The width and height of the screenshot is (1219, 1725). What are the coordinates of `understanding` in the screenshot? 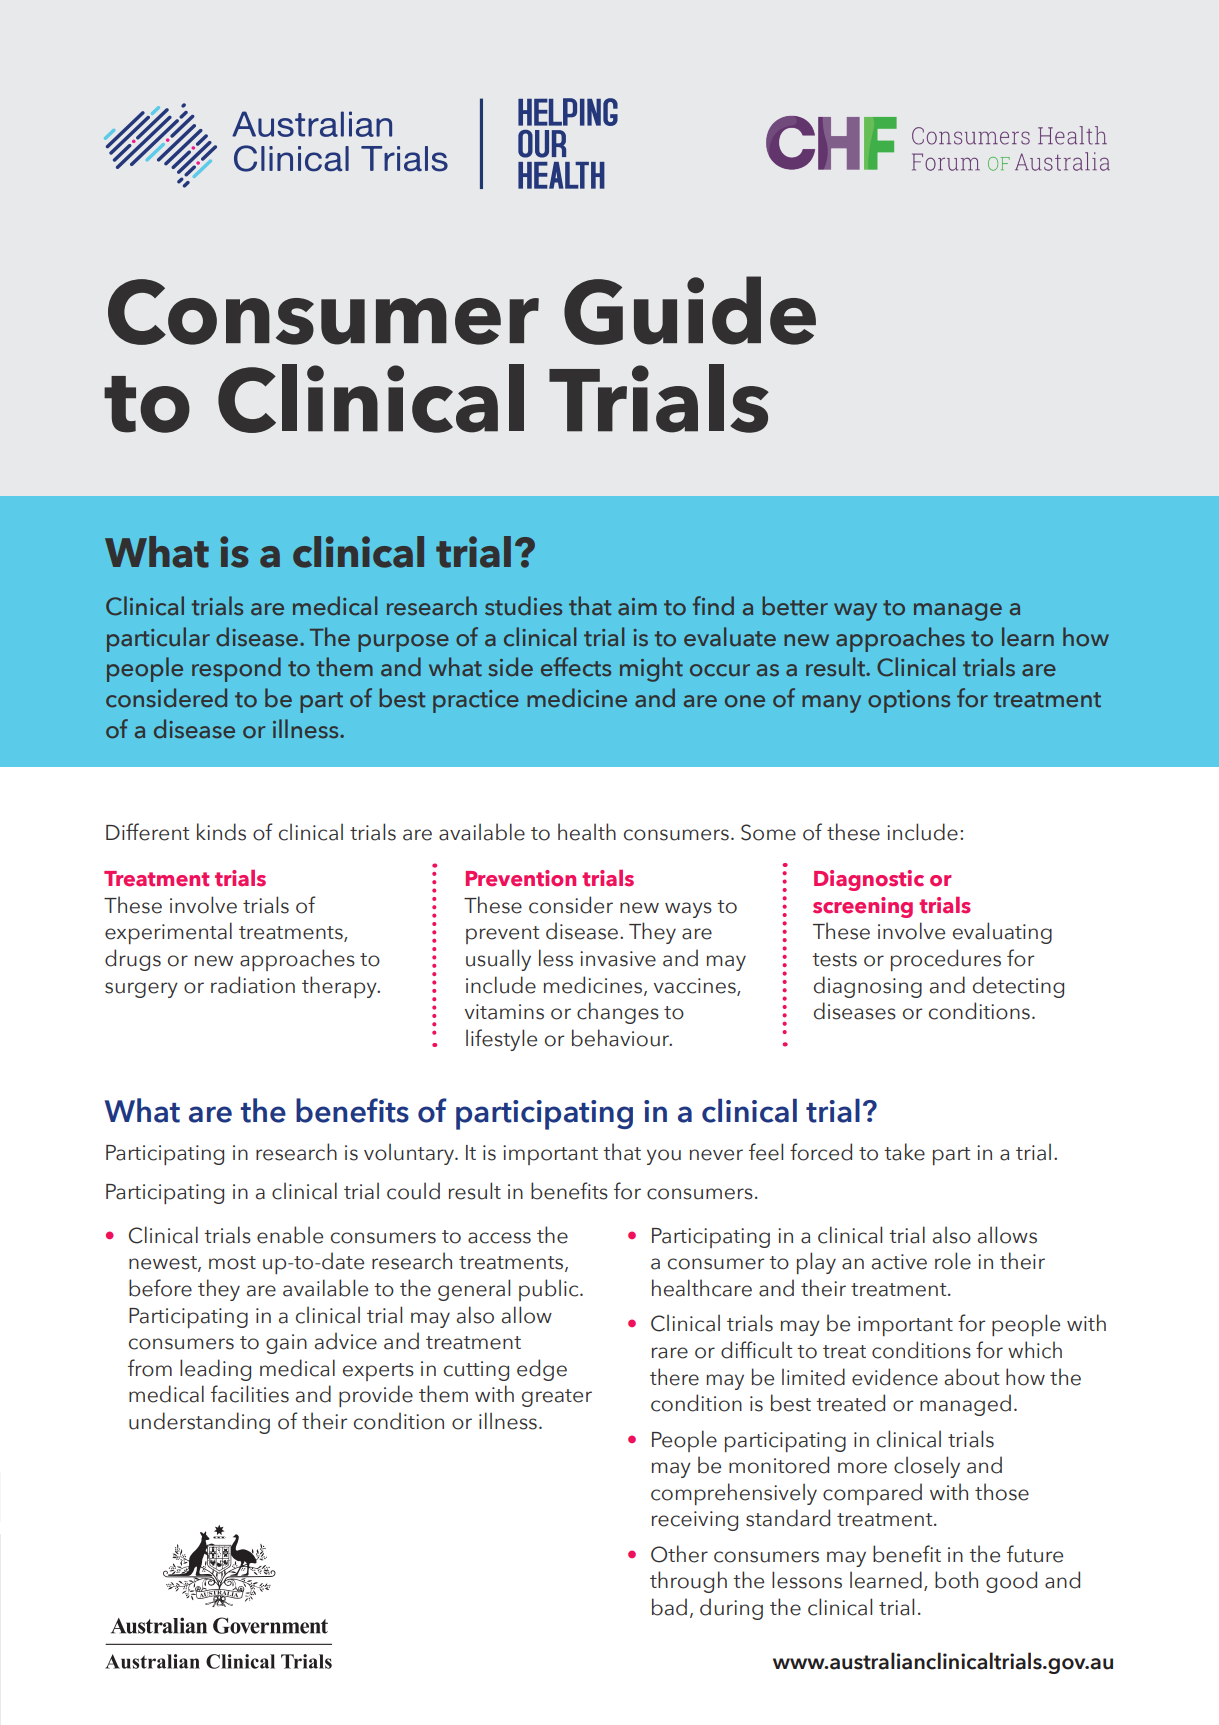 It's located at (199, 1423).
